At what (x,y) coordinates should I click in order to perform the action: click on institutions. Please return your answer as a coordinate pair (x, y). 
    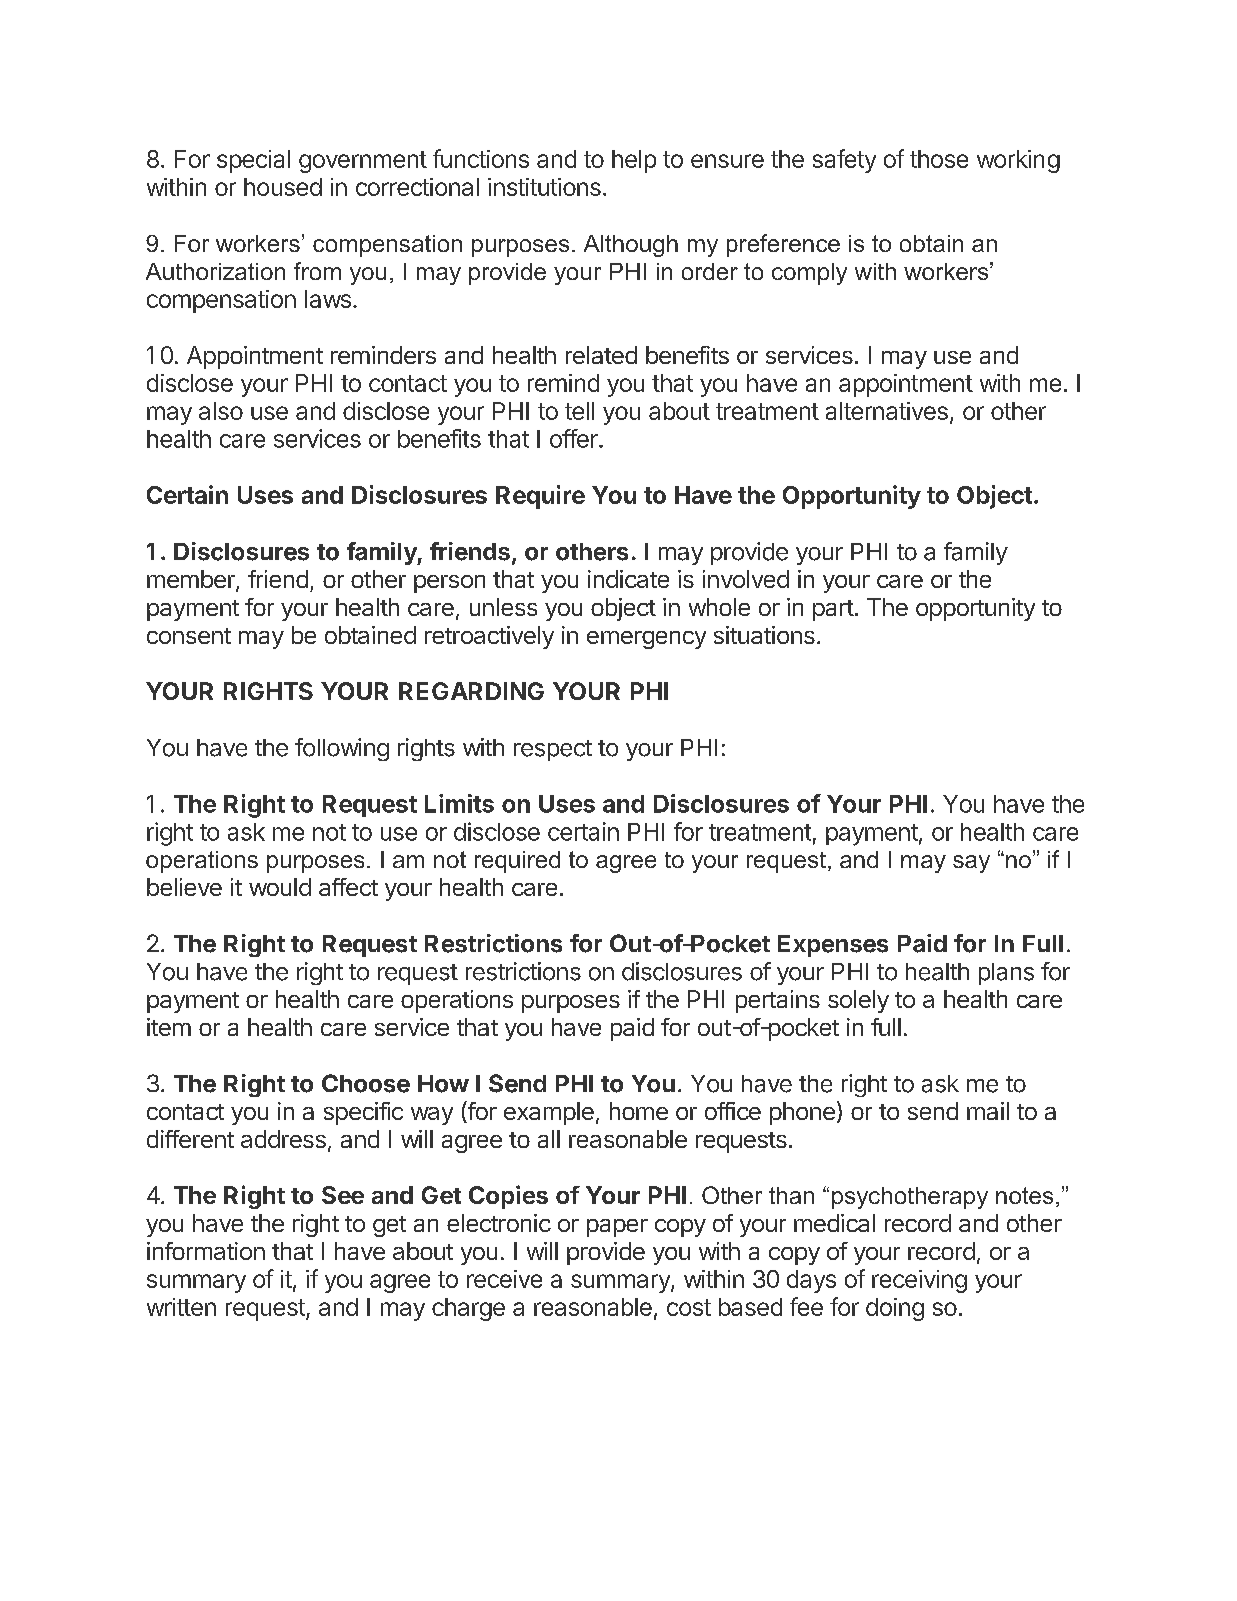
    Looking at the image, I should click on (544, 187).
